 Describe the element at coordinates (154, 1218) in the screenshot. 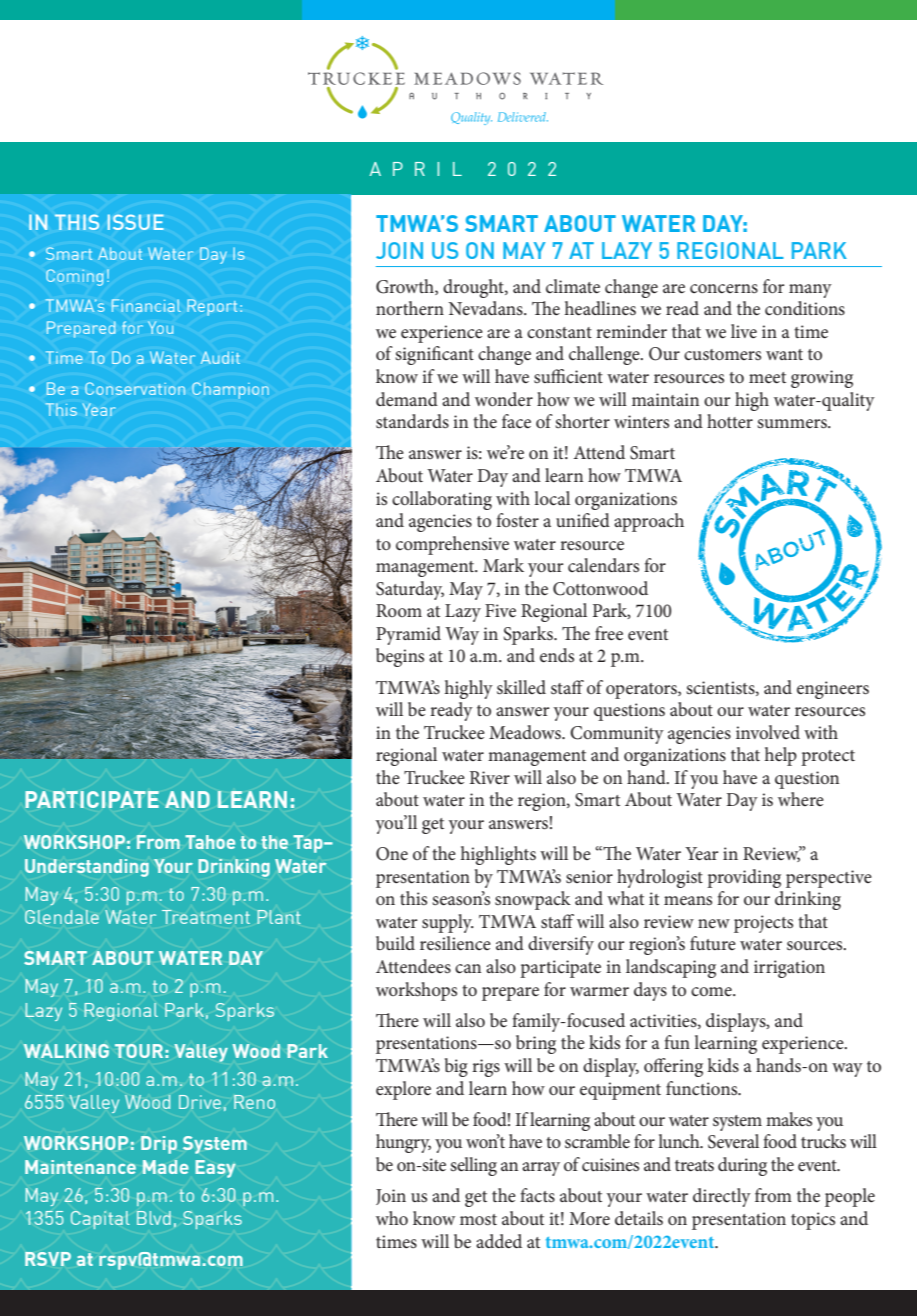

I see `Blvd` at that location.
